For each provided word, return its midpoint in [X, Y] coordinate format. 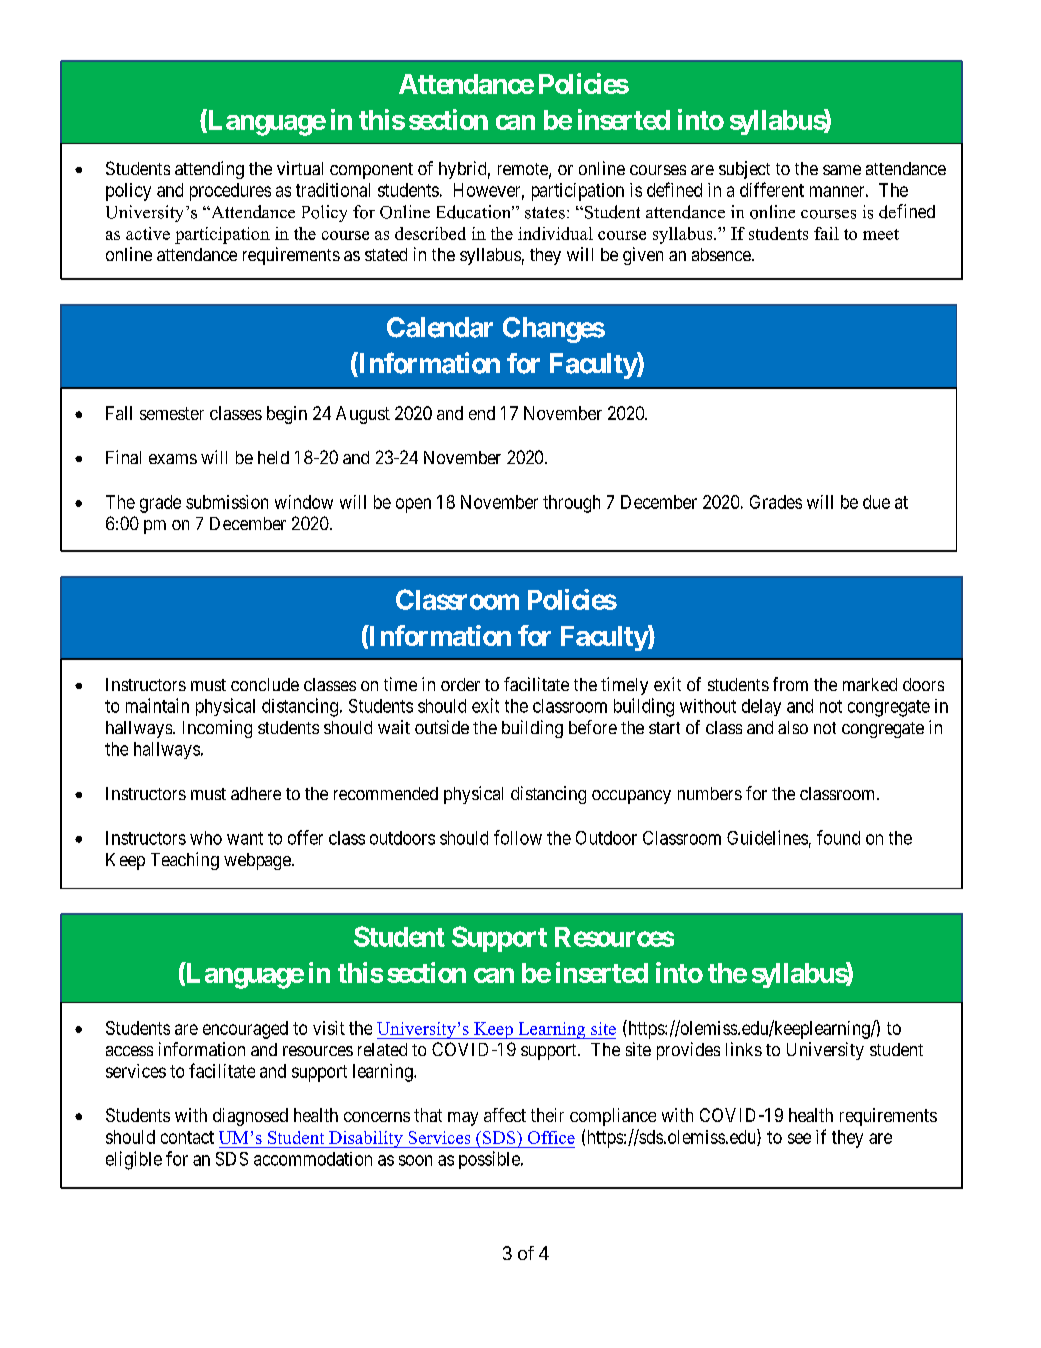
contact [187, 1137]
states [545, 213]
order [460, 684]
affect [505, 1115]
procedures [230, 192]
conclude [265, 684]
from [790, 684]
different [772, 189]
